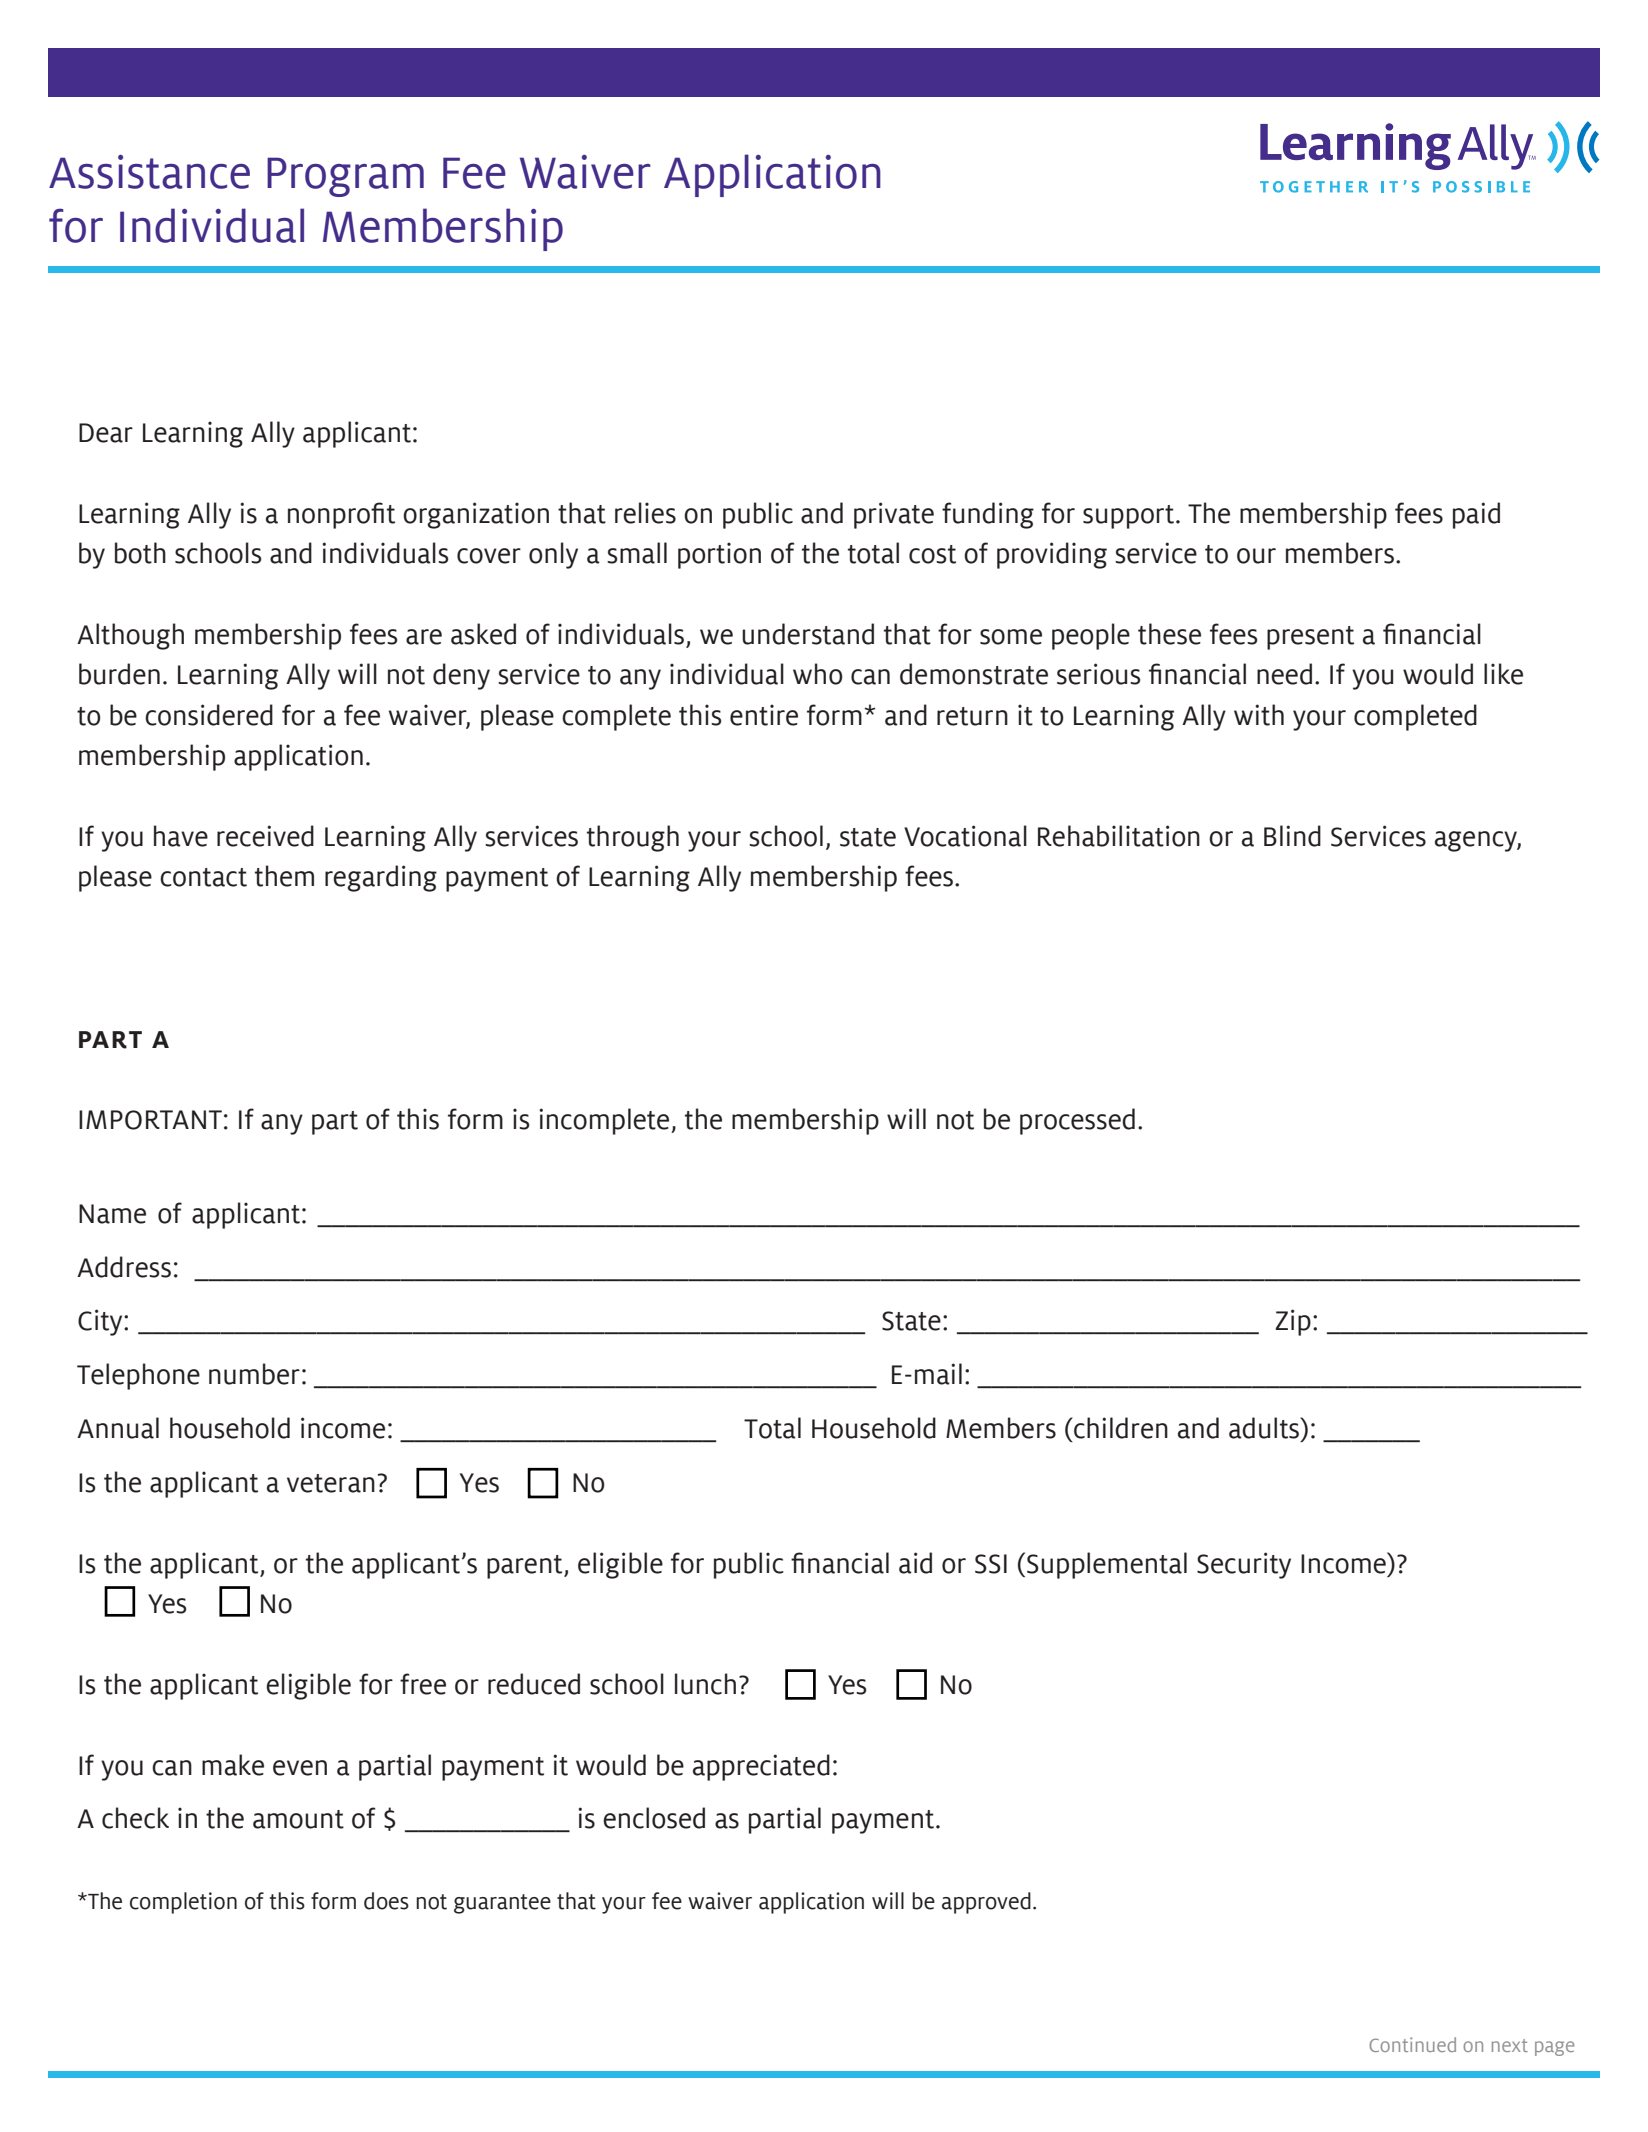 Image resolution: width=1648 pixels, height=2132 pixels. I want to click on completion, so click(183, 1903).
